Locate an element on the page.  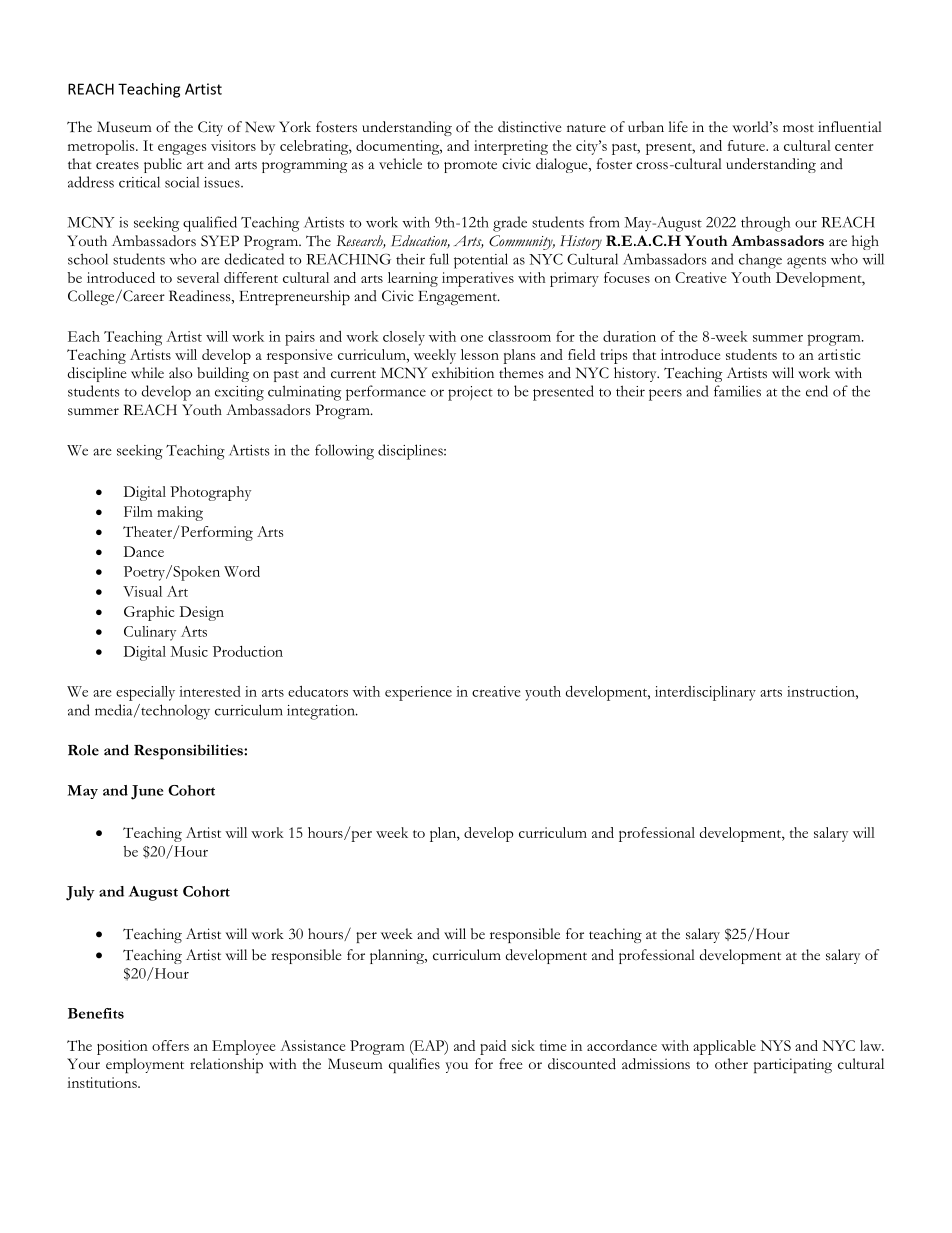
future is located at coordinates (747, 145).
